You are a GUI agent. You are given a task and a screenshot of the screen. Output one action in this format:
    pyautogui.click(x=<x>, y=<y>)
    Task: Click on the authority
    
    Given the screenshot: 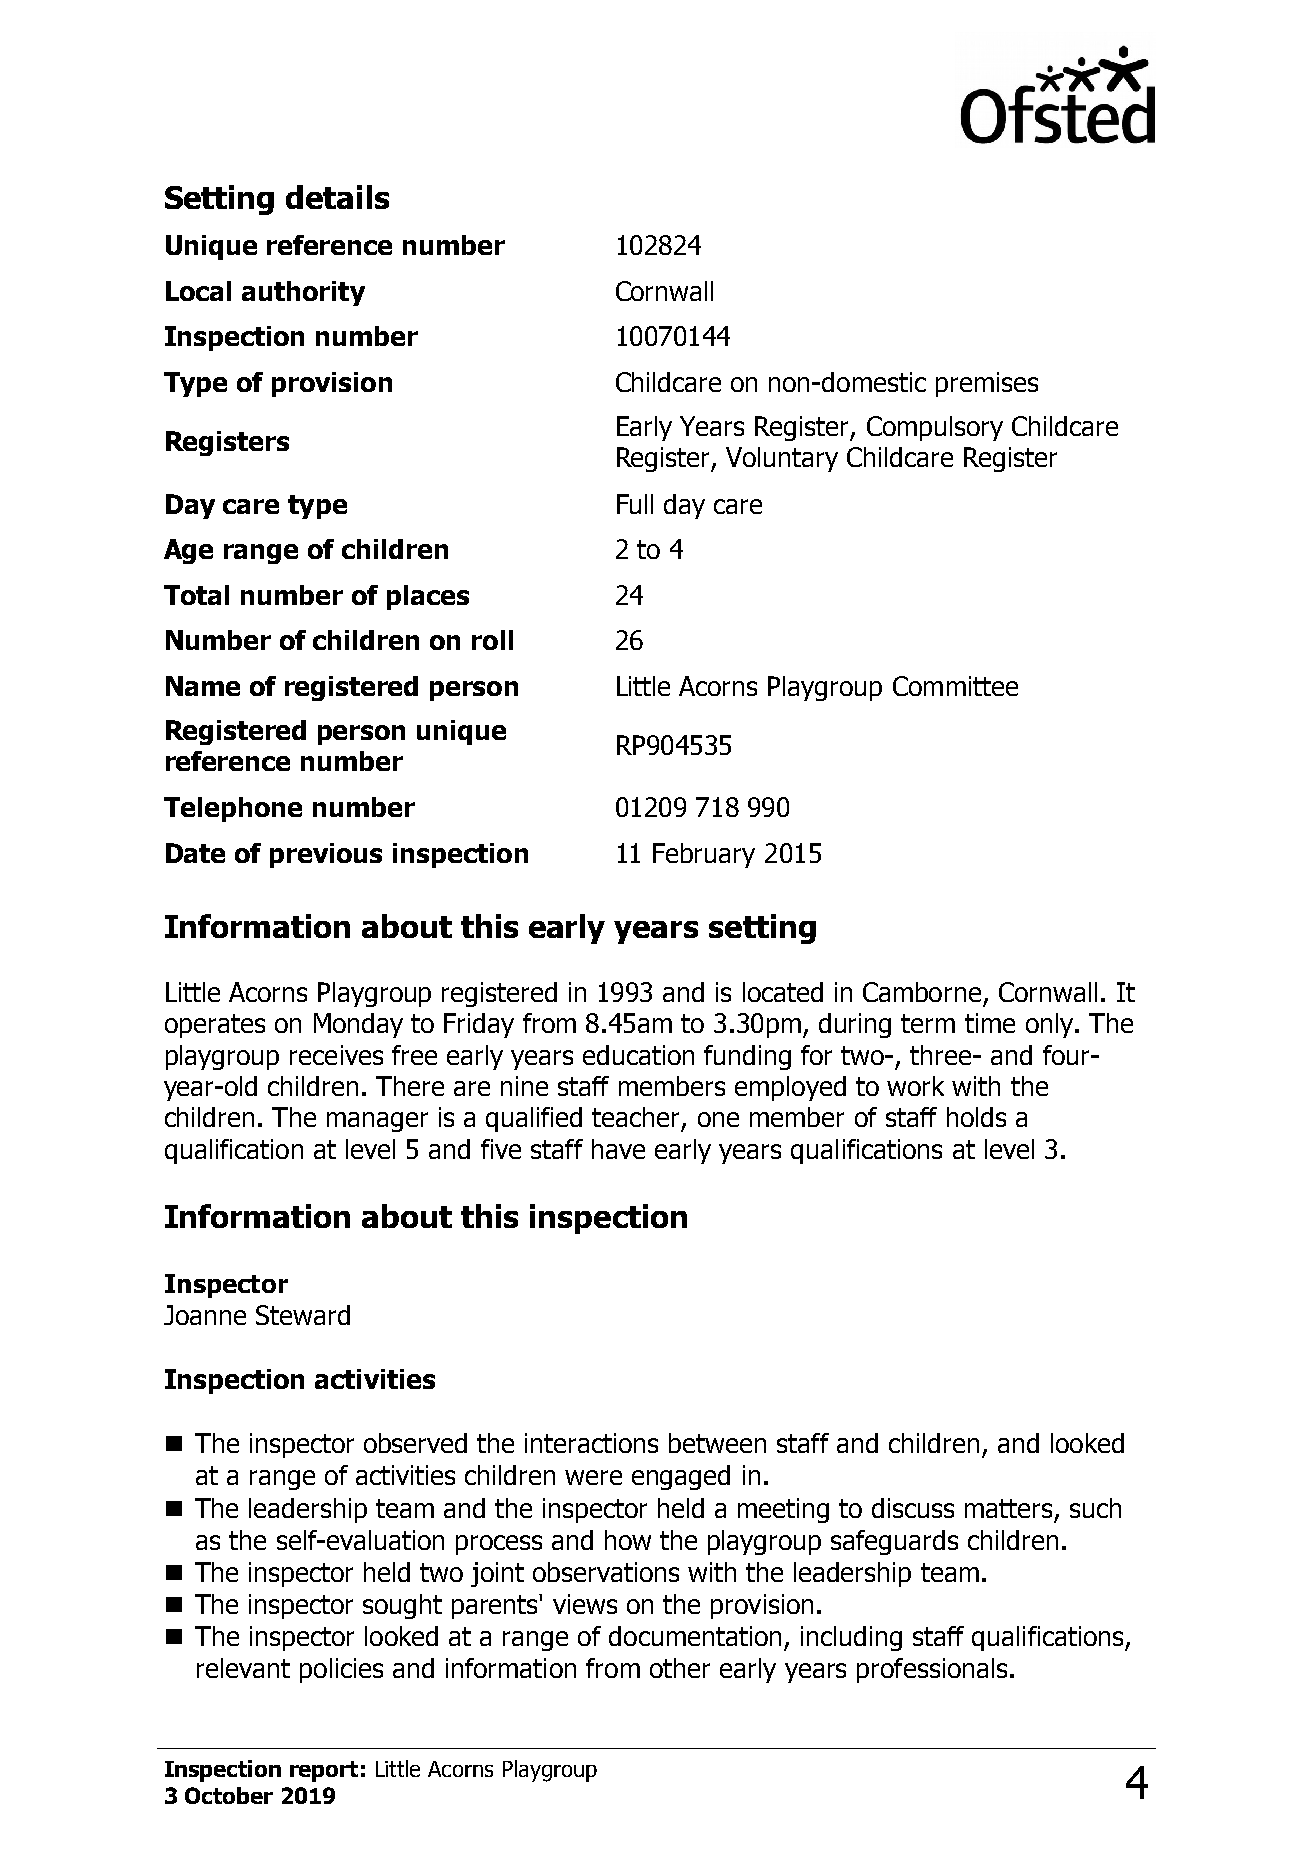 What is the action you would take?
    pyautogui.click(x=303, y=293)
